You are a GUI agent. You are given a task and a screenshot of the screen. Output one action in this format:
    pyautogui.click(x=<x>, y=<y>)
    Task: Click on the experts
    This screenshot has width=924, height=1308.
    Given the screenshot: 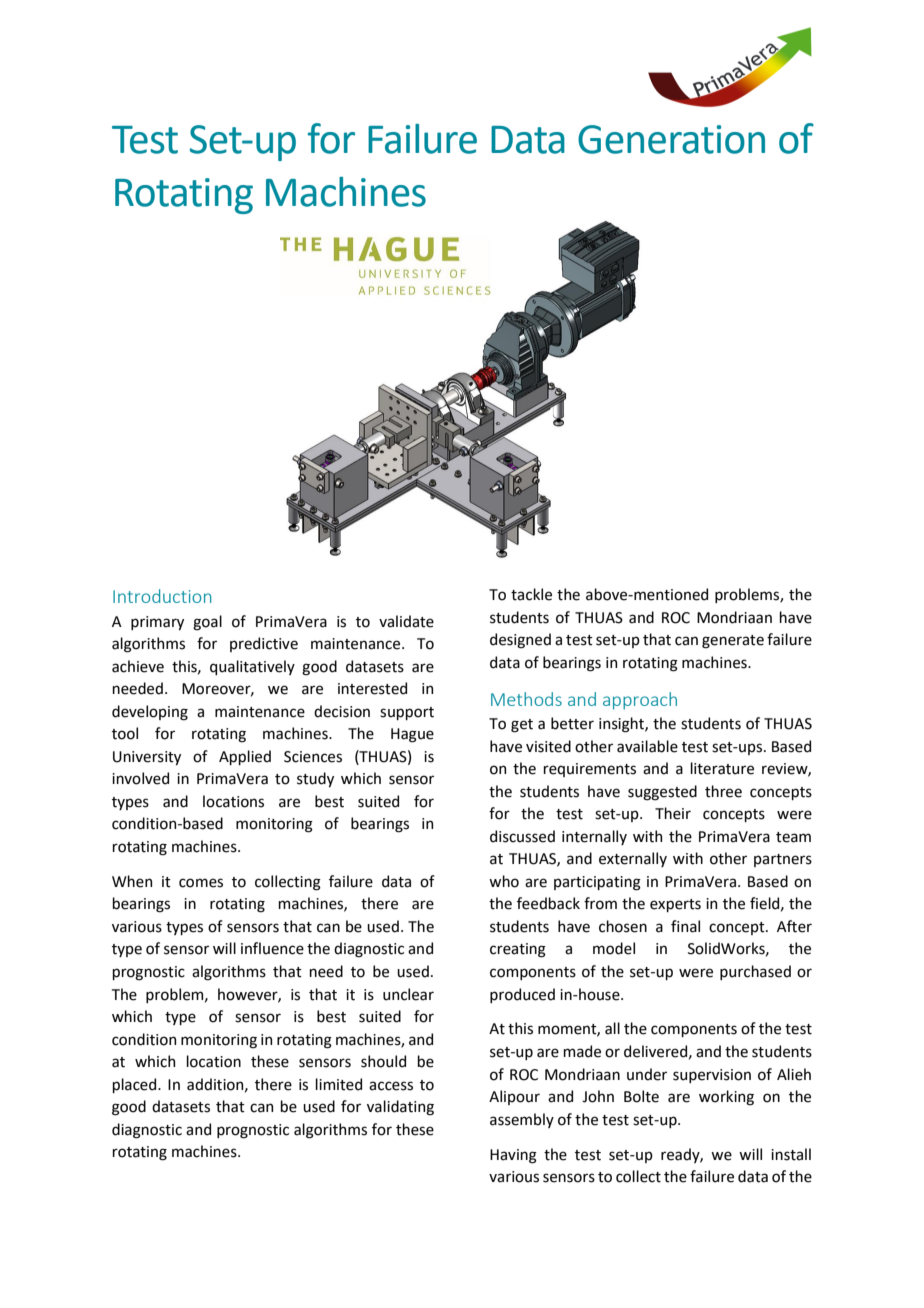 What is the action you would take?
    pyautogui.click(x=675, y=905)
